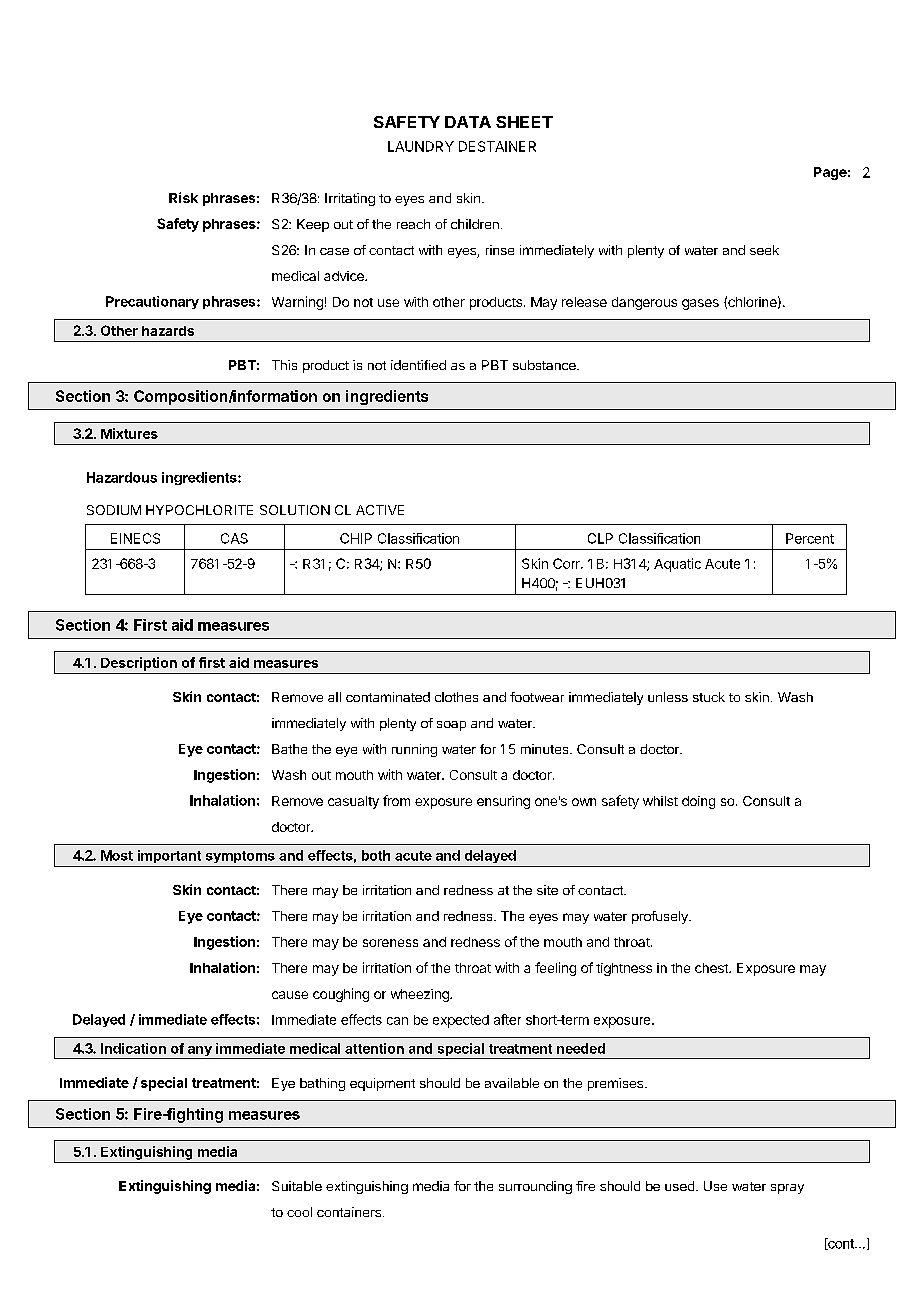 The height and width of the image is (1308, 924). Describe the element at coordinates (199, 510) in the image. I see `HYPOCHLORITE` at that location.
